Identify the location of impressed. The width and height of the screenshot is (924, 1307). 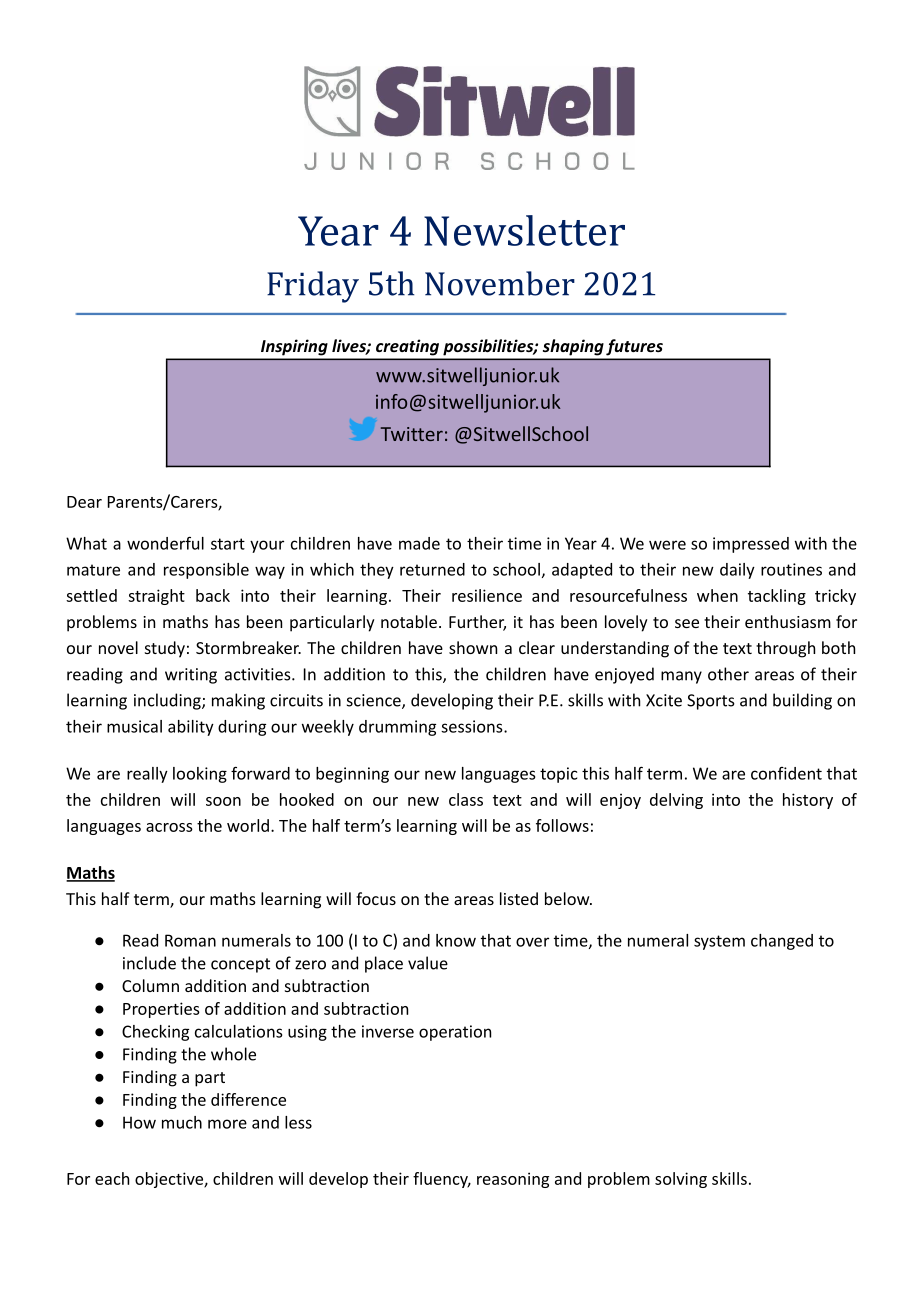
(751, 545).
